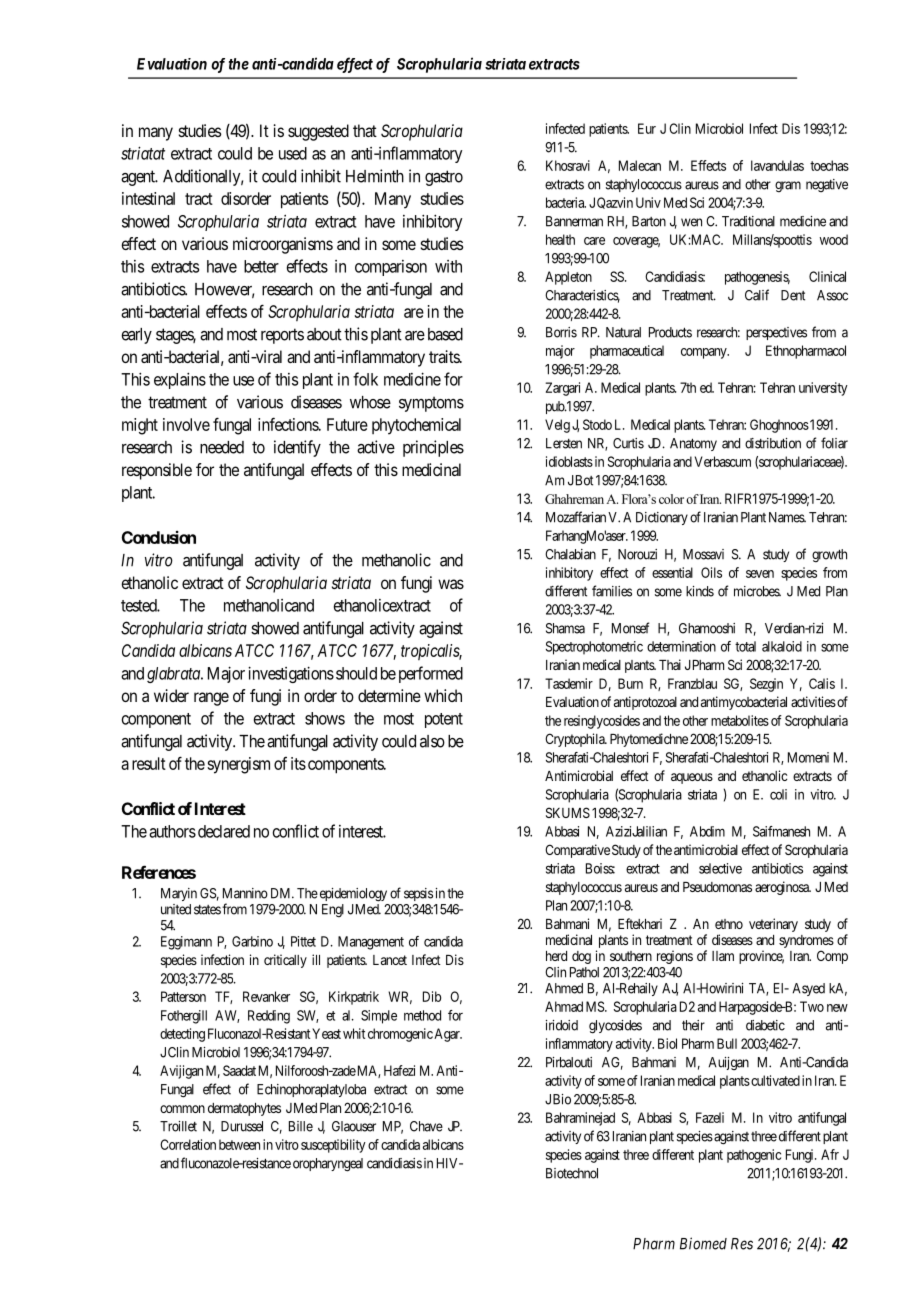  Describe the element at coordinates (293, 153) in the screenshot. I see `used` at that location.
